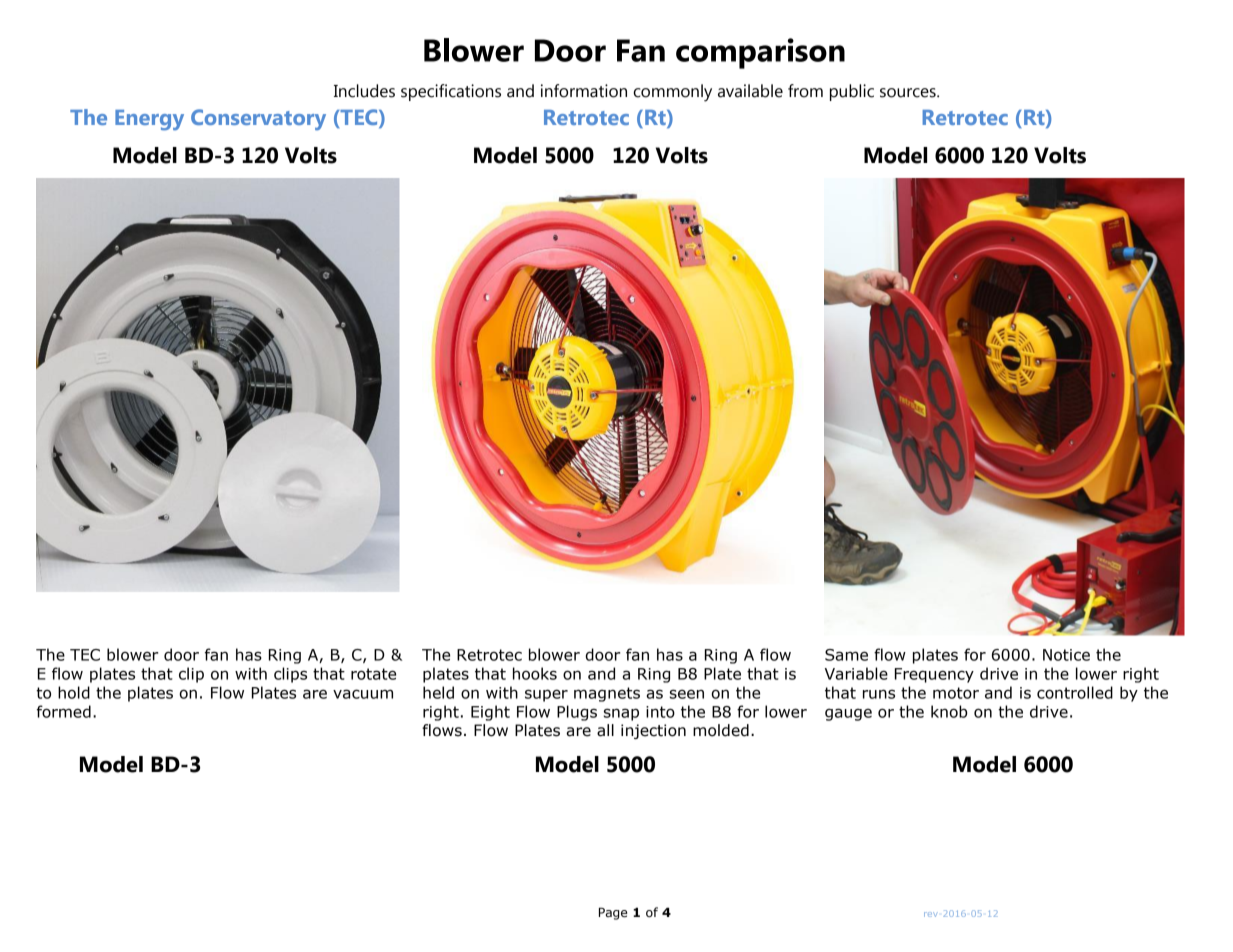  What do you see at coordinates (74, 692) in the image?
I see `hold` at bounding box center [74, 692].
